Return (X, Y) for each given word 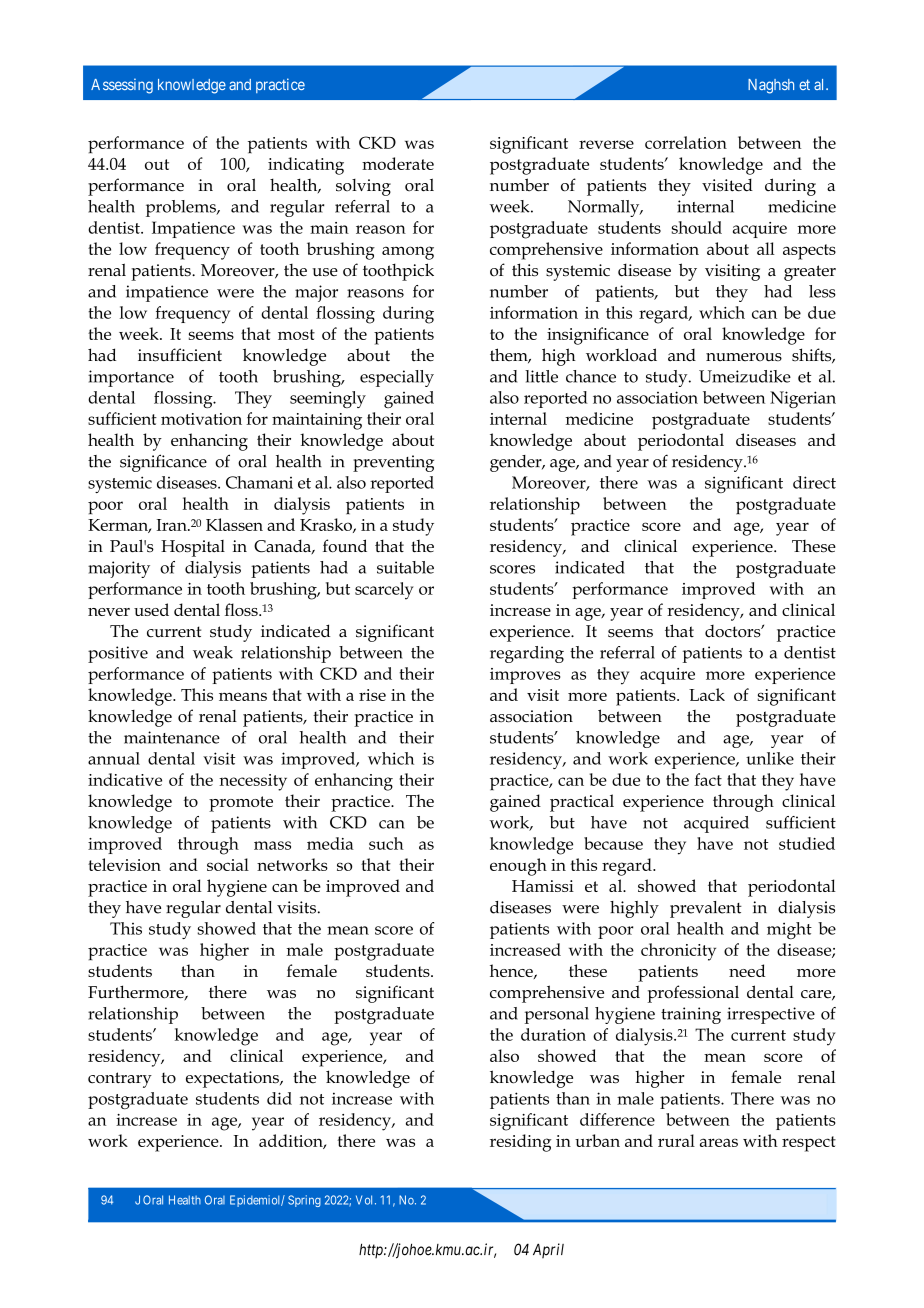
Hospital (193, 548)
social (228, 864)
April (548, 1250)
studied (807, 843)
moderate (398, 163)
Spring (304, 1201)
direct (814, 482)
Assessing (122, 86)
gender (517, 463)
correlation (686, 142)
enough (518, 867)
